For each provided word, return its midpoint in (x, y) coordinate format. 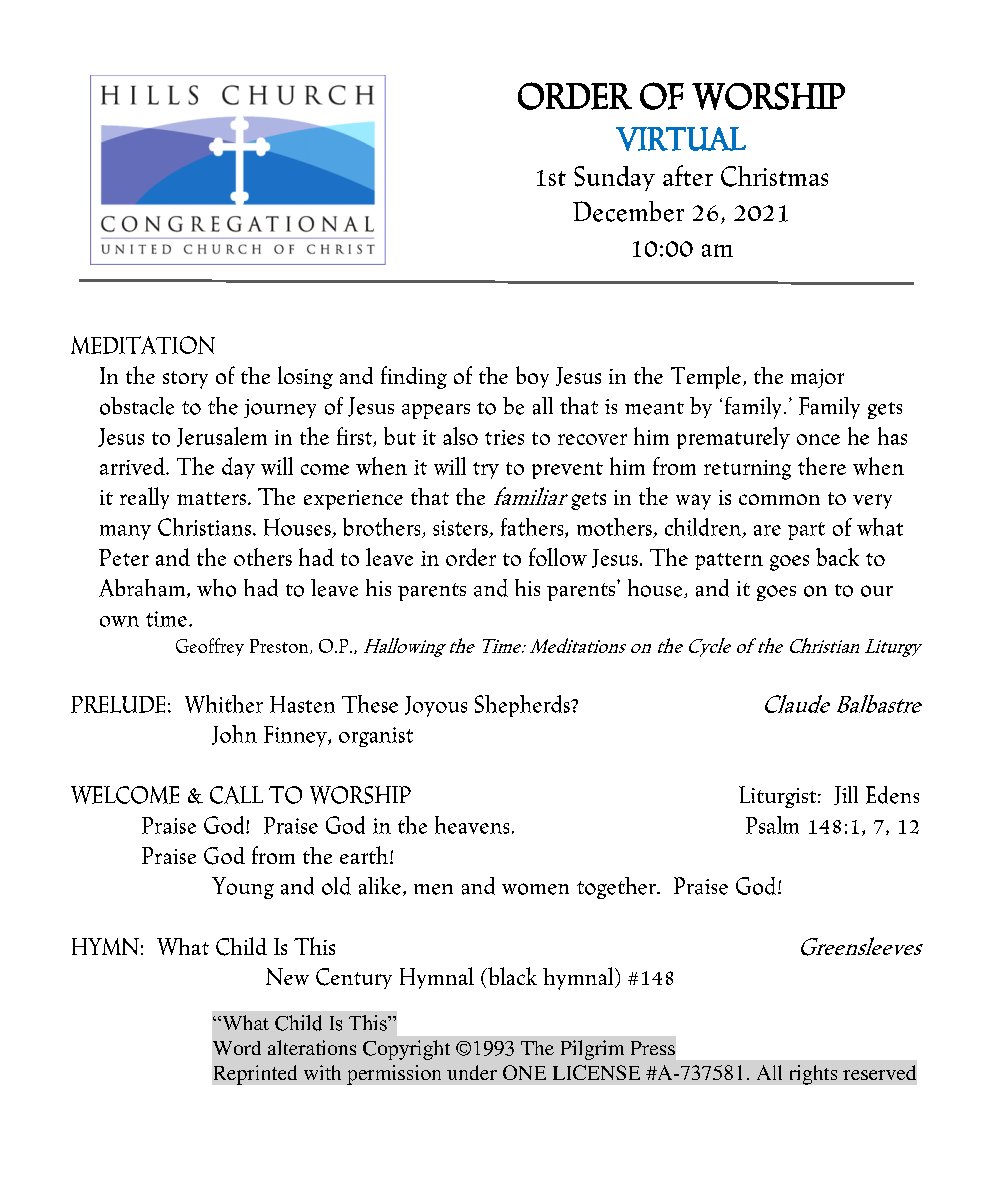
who (216, 588)
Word (237, 1048)
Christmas (774, 176)
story (185, 380)
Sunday (614, 178)
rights (813, 1075)
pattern (729, 561)
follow (558, 557)
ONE (524, 1072)
